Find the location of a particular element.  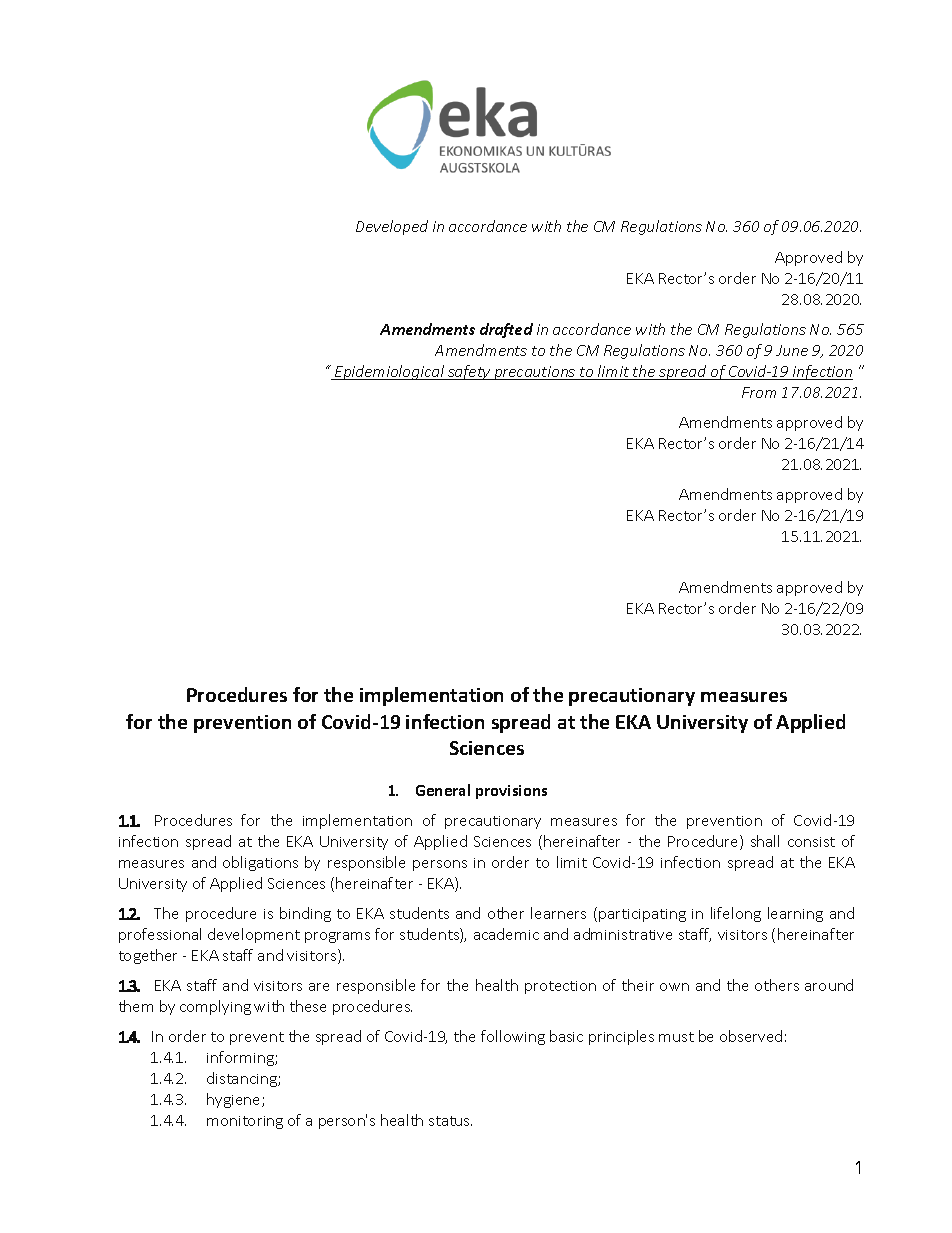

drafted is located at coordinates (506, 330).
